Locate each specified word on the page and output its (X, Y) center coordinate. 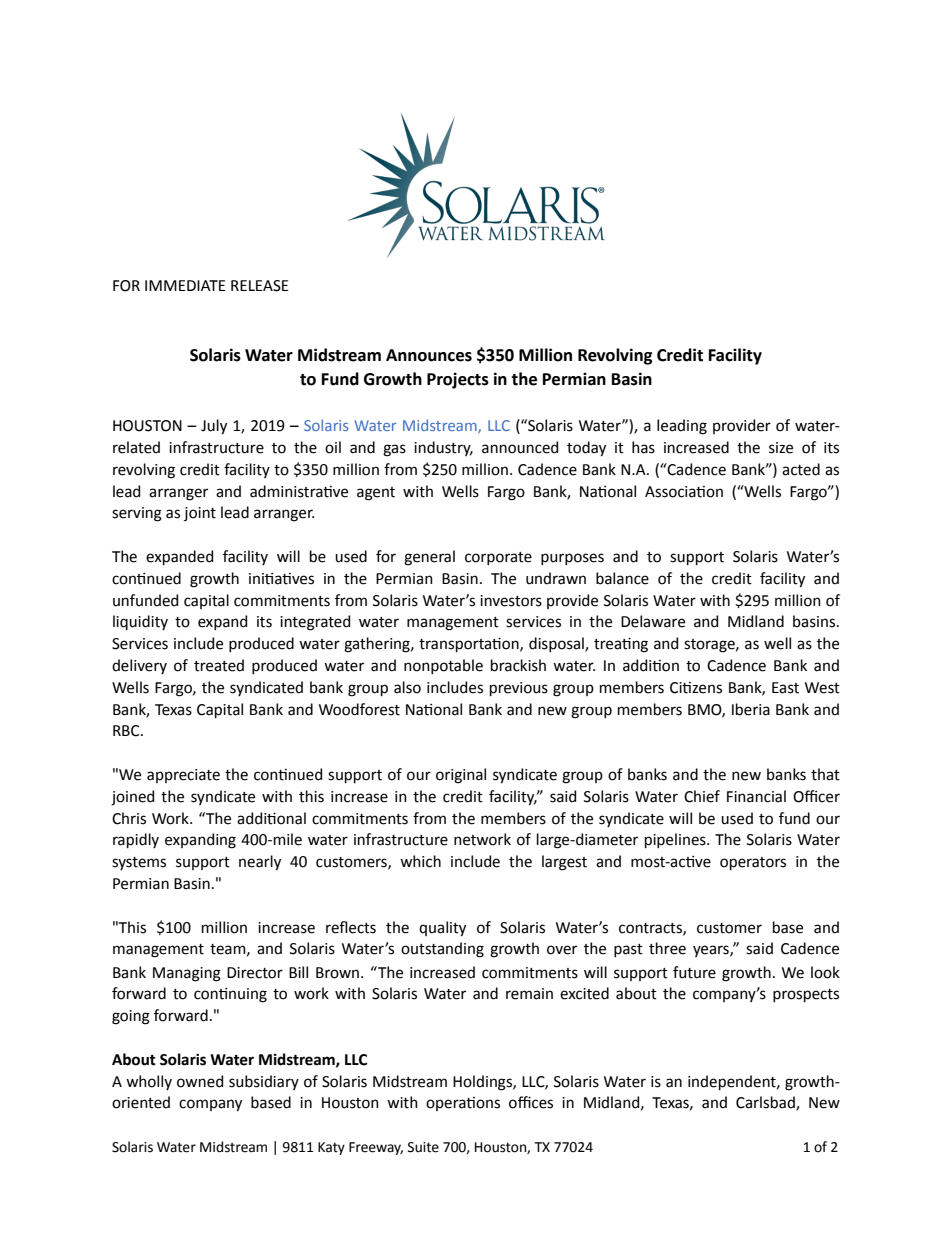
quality (442, 929)
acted (801, 469)
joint (200, 514)
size (781, 448)
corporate (498, 558)
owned (200, 1081)
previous (519, 689)
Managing (187, 974)
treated (219, 665)
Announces (429, 355)
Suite (423, 1147)
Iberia (751, 709)
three (667, 948)
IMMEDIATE (185, 285)
